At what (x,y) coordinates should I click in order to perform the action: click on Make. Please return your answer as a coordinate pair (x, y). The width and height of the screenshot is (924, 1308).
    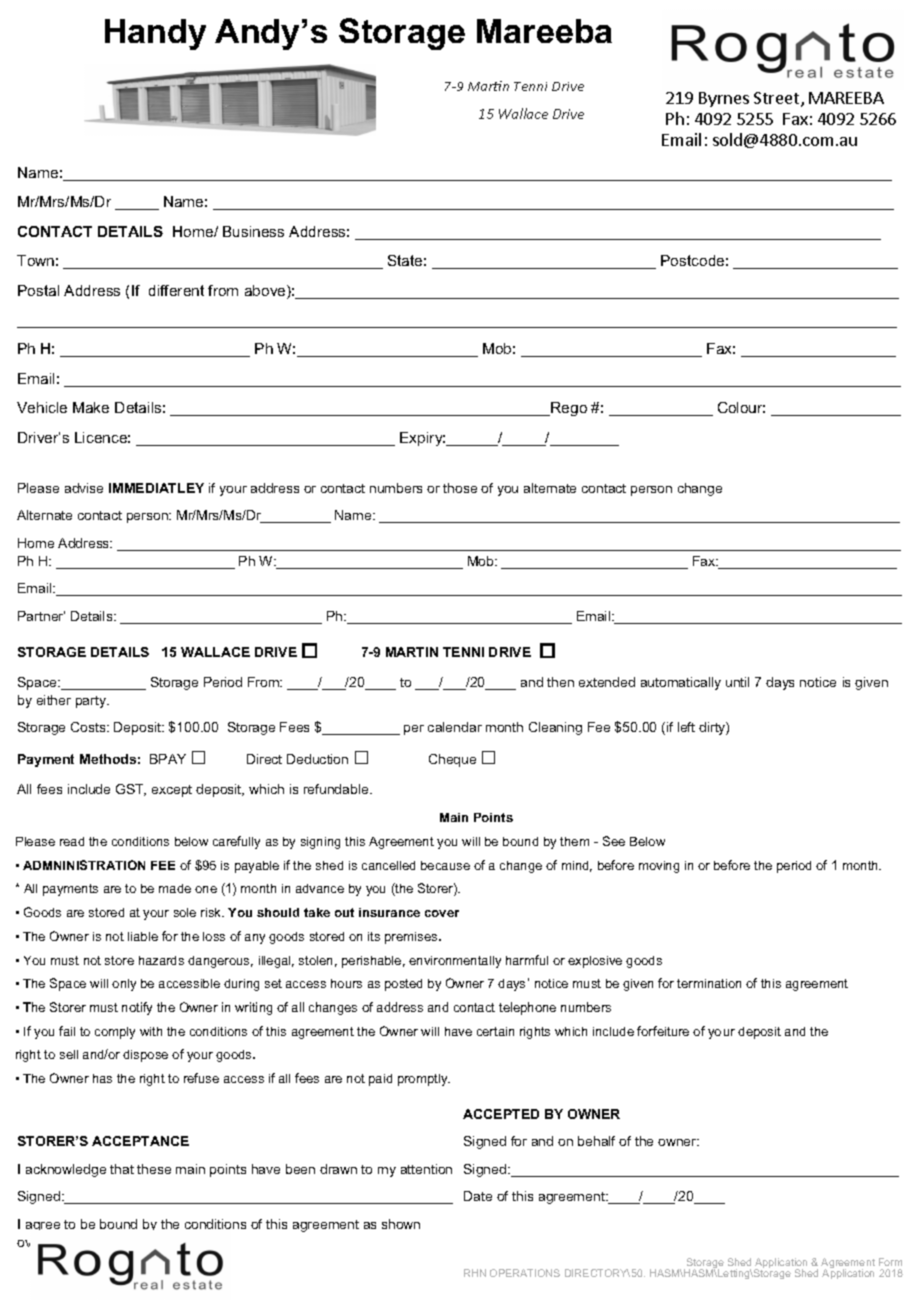
    Looking at the image, I should click on (91, 407).
